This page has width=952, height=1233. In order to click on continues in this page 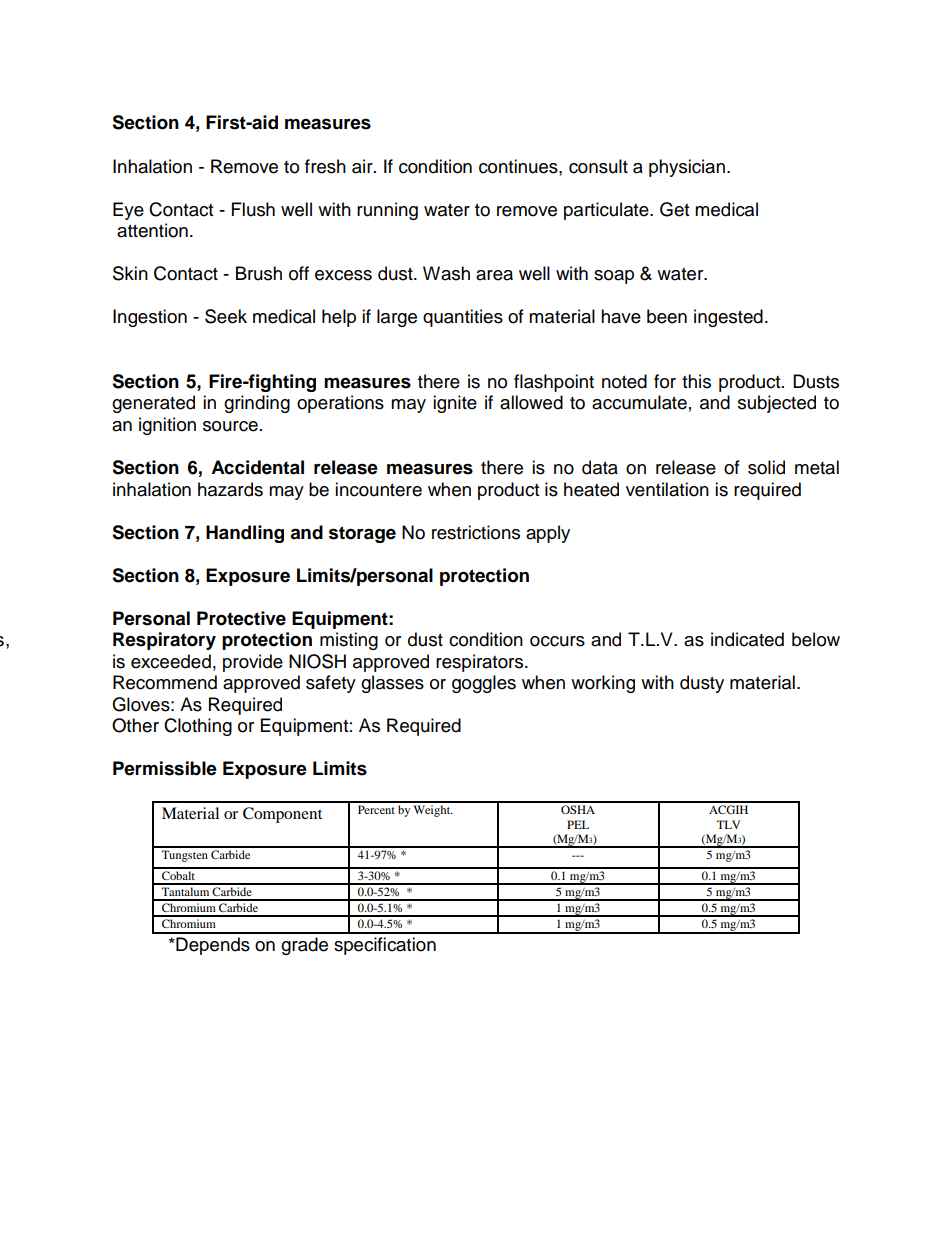, I will do `click(519, 166)`.
